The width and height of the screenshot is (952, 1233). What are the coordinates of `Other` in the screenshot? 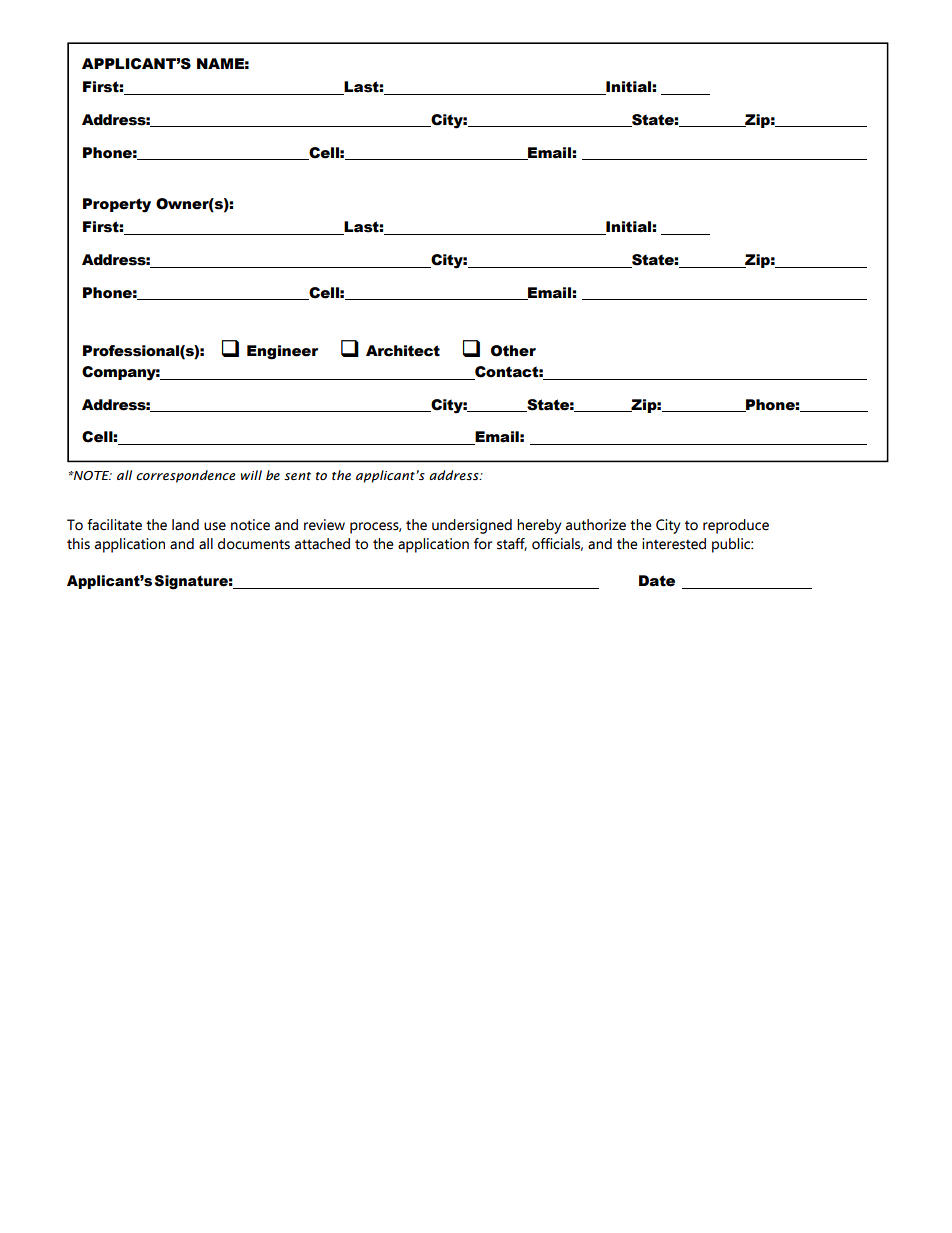 It's located at (513, 351).
